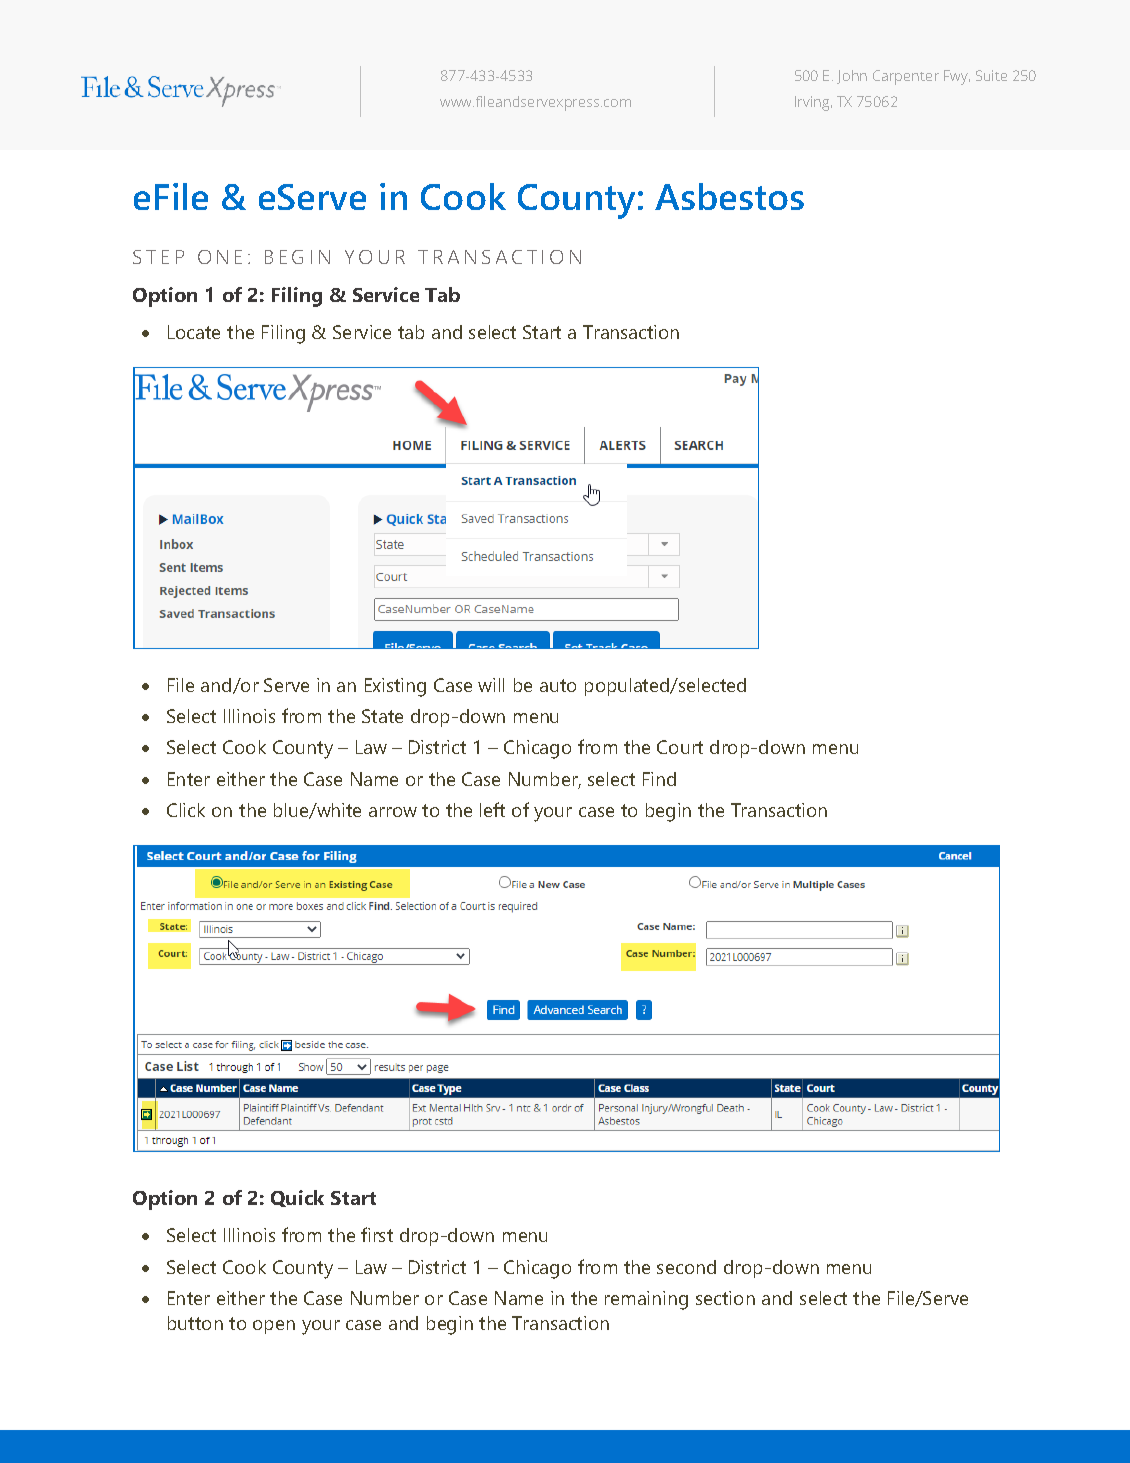 The width and height of the document is (1130, 1463). What do you see at coordinates (558, 685) in the document?
I see `auto` at bounding box center [558, 685].
